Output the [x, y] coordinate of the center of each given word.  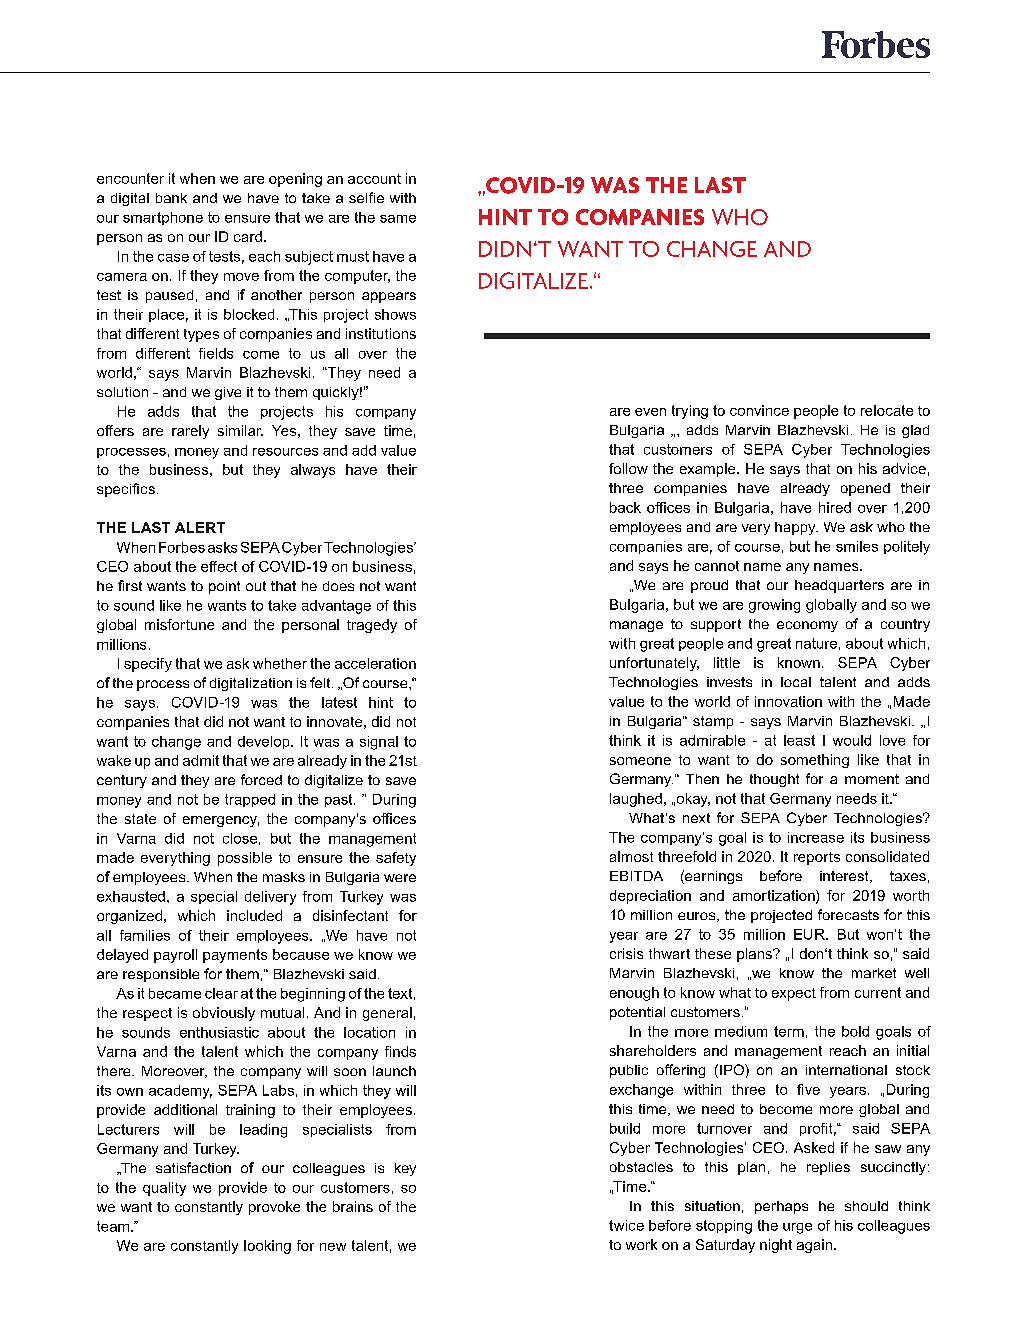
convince [759, 410]
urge [797, 1228]
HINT [505, 217]
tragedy [372, 626]
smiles [857, 546]
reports [817, 858]
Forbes [182, 547]
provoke [274, 1208]
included [254, 915]
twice [626, 1225]
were [400, 878]
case [173, 258]
